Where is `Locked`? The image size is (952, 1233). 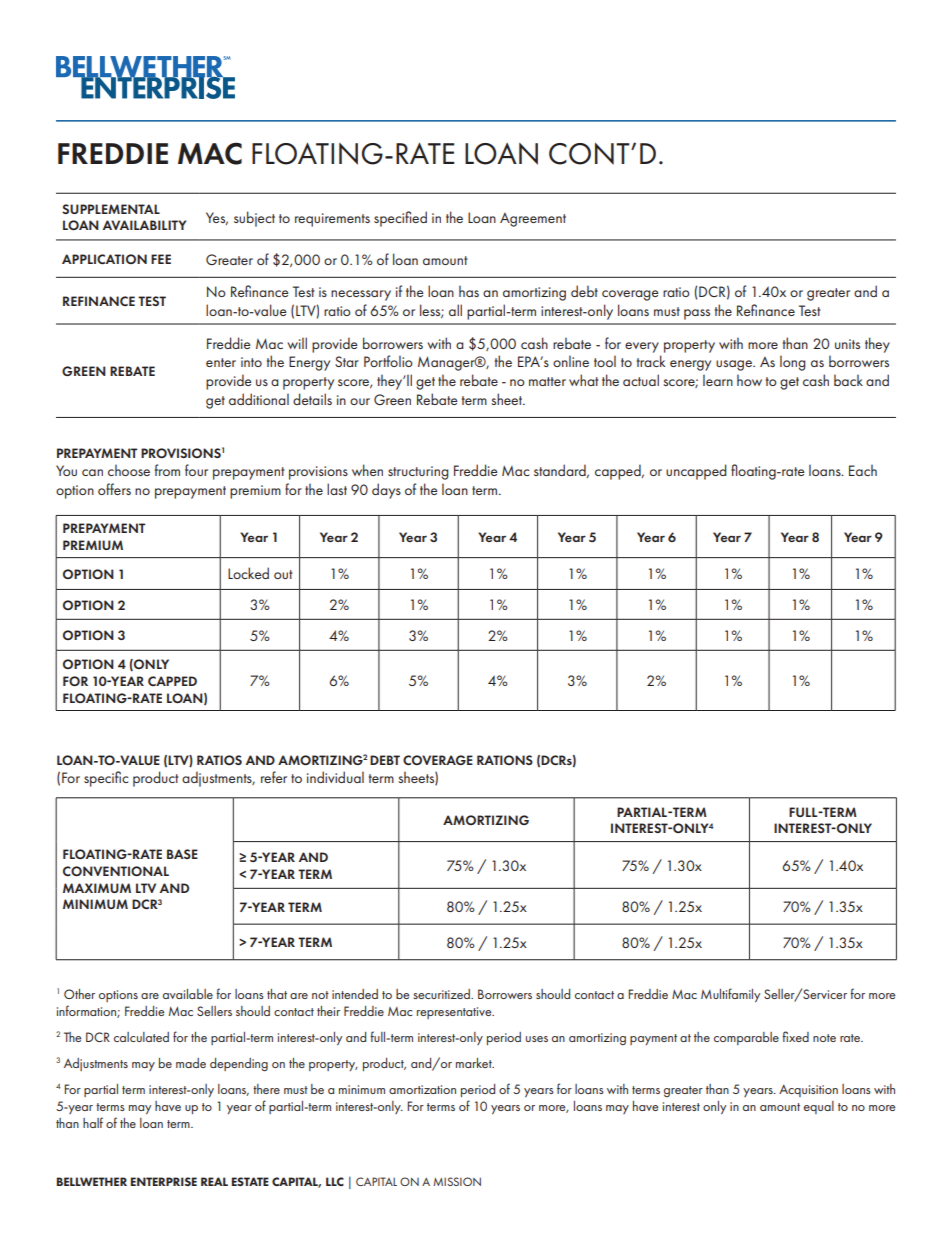 Locked is located at coordinates (248, 573).
